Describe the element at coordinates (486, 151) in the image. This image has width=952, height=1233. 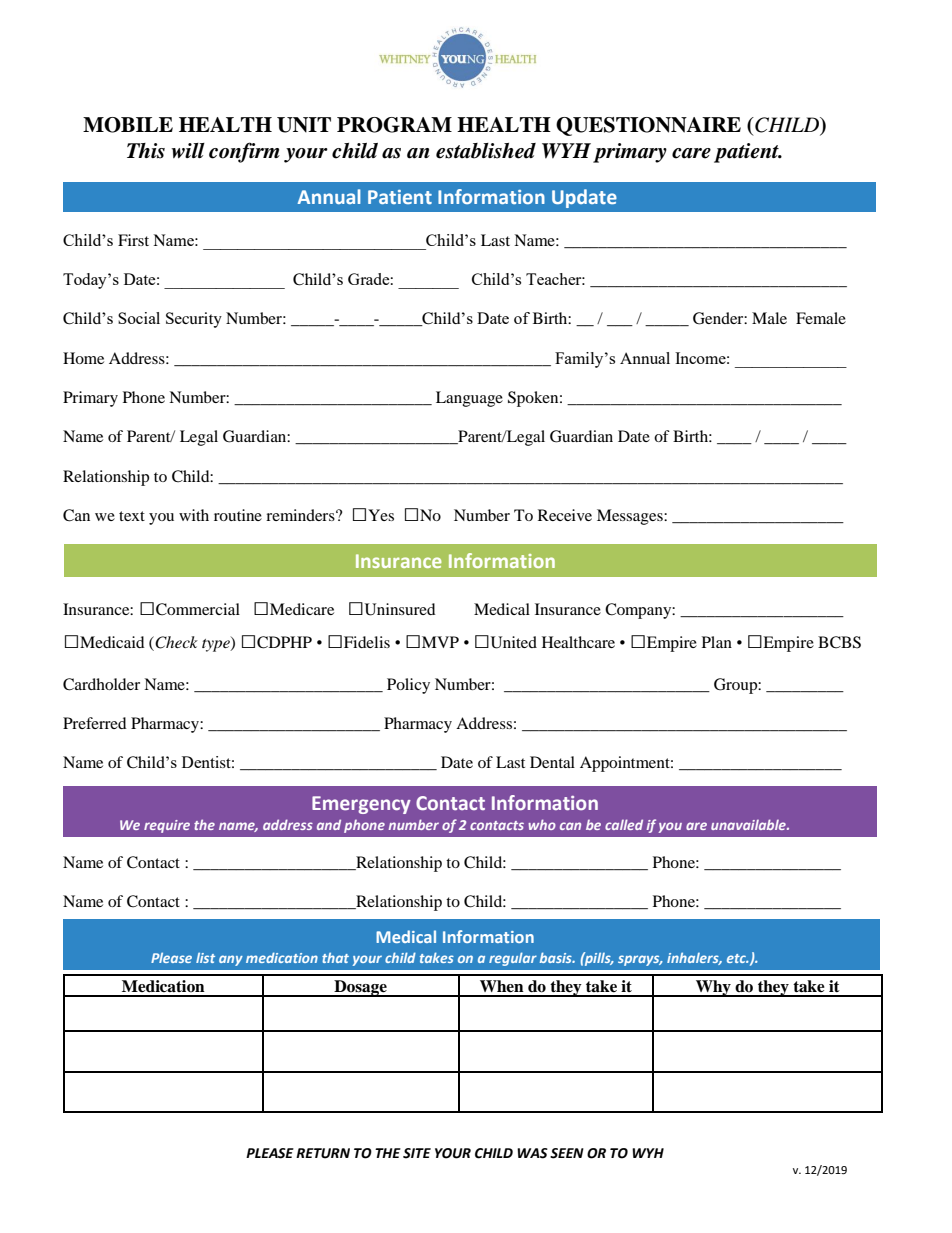
I see `established` at that location.
